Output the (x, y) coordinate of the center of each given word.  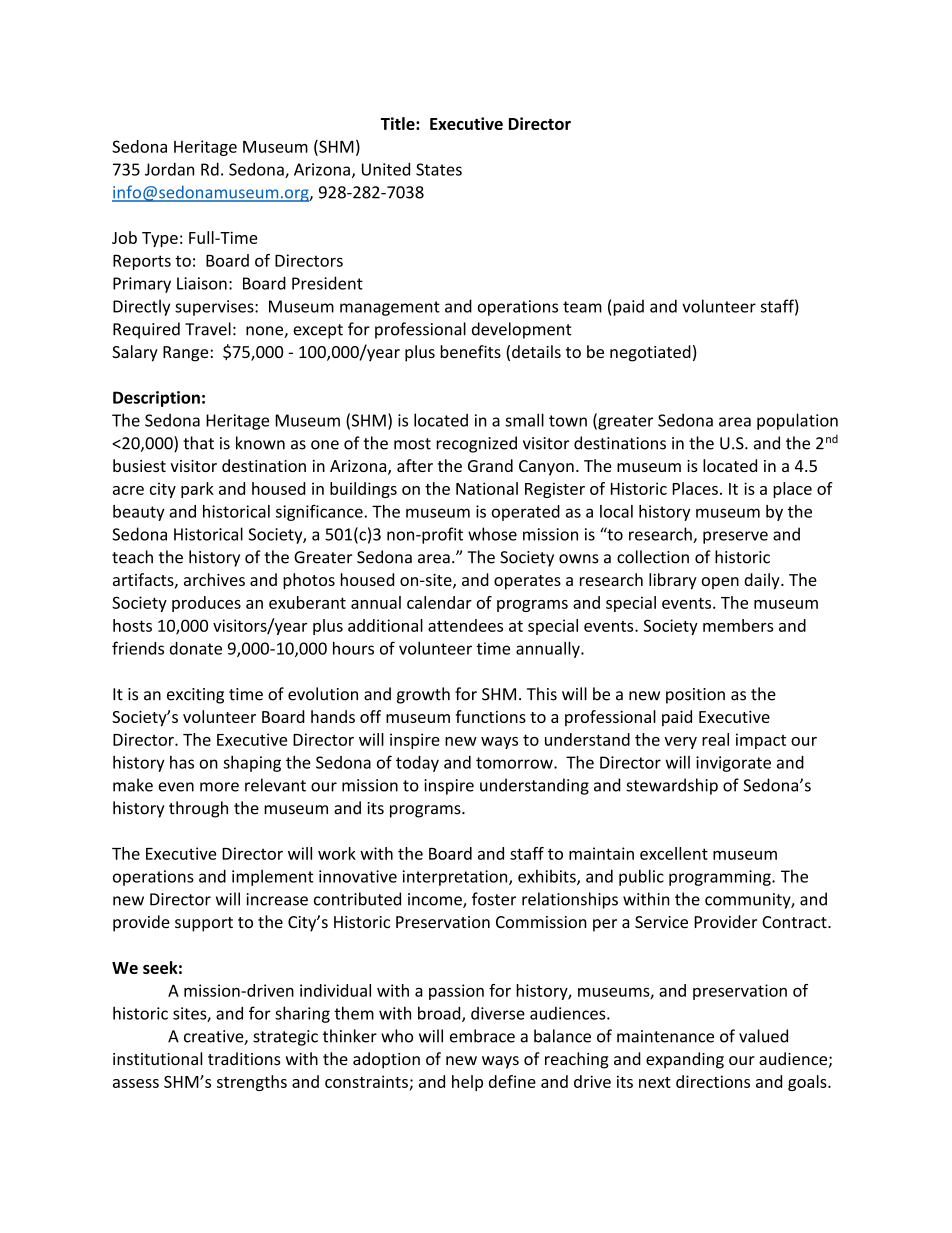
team (582, 307)
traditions (244, 1058)
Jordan (169, 169)
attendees (465, 625)
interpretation (456, 878)
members (738, 625)
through (198, 809)
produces (206, 604)
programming (721, 878)
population (797, 421)
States (439, 169)
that (198, 443)
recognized (476, 444)
